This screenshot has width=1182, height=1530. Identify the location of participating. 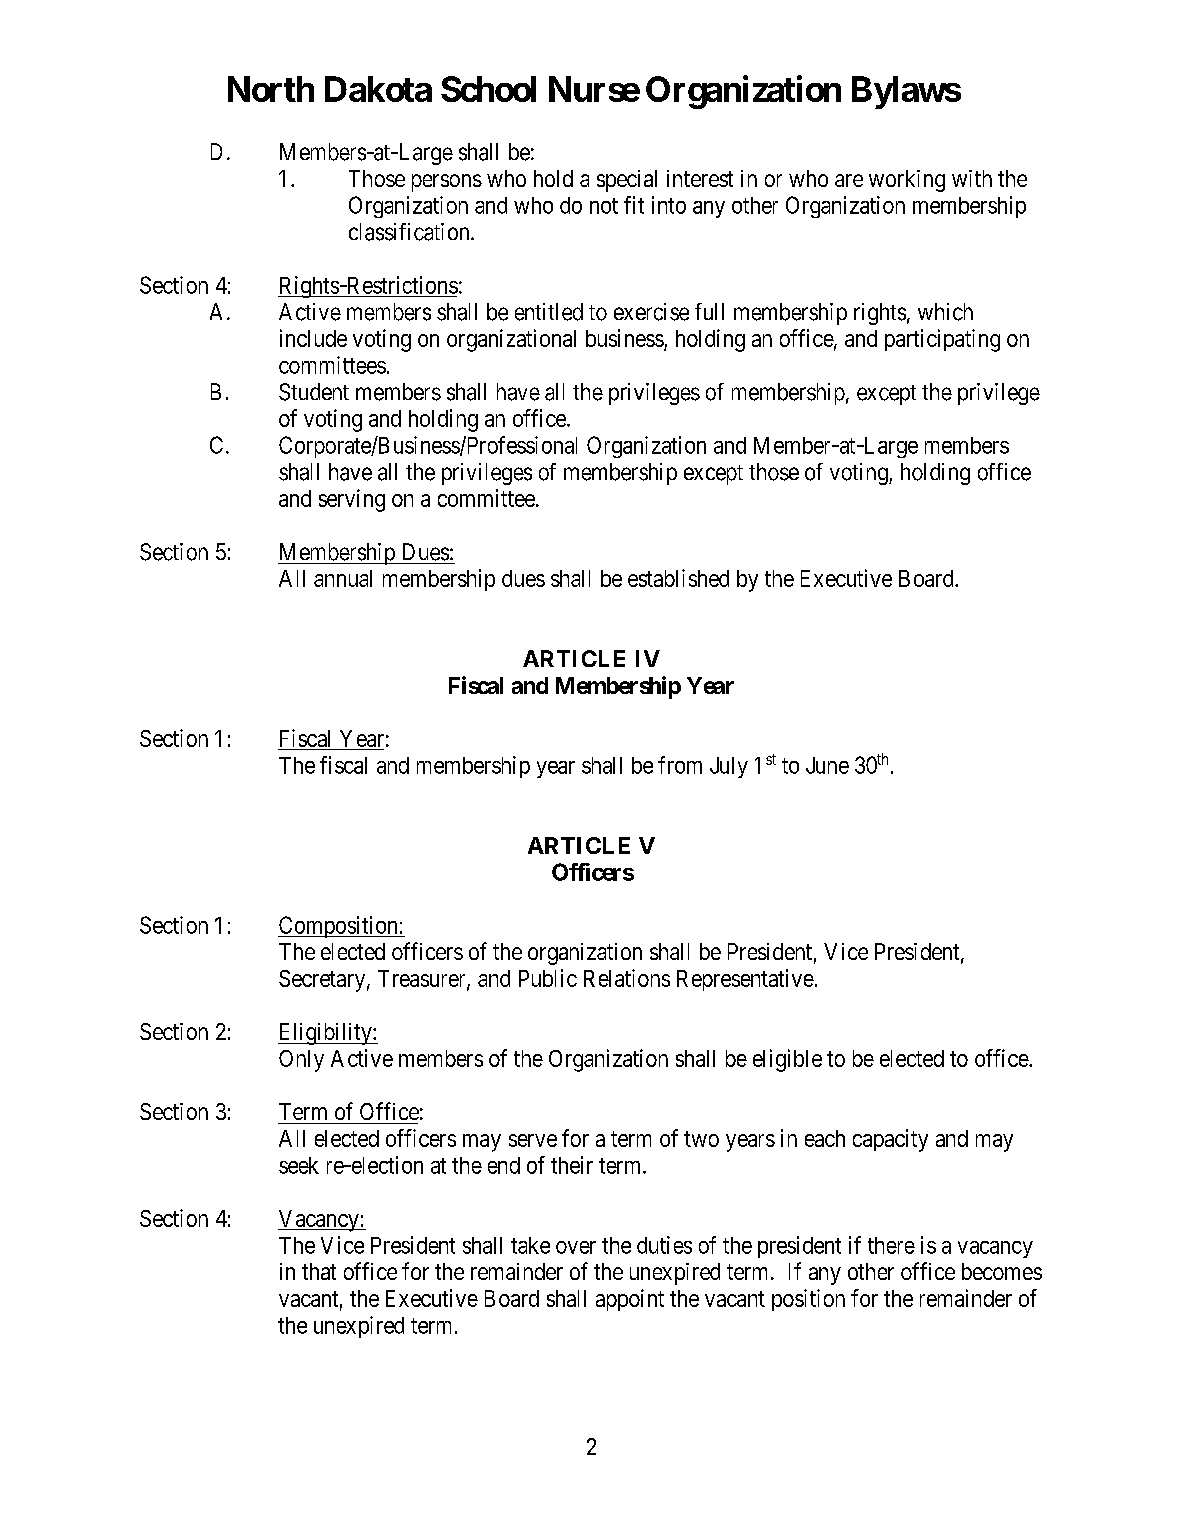
(942, 340).
